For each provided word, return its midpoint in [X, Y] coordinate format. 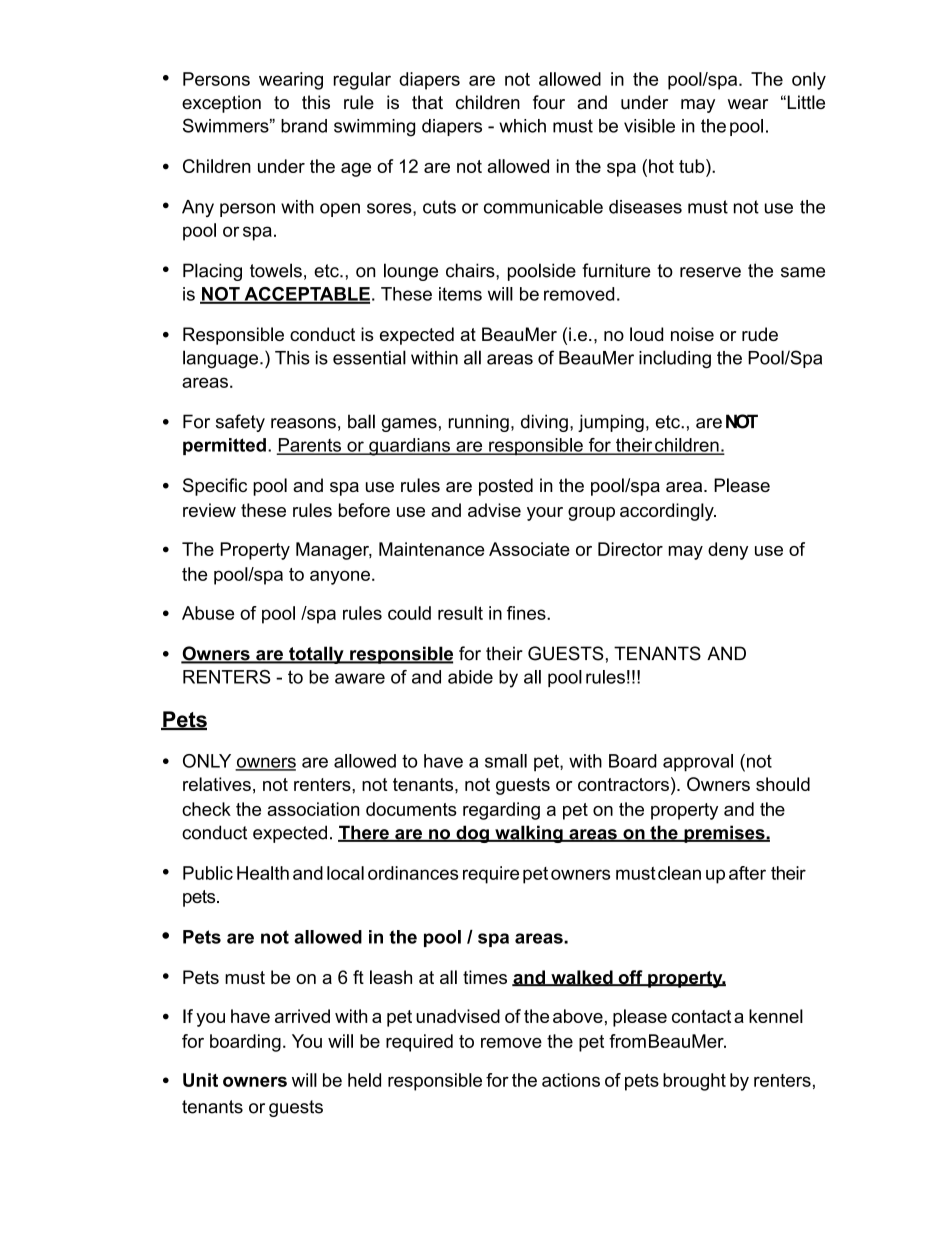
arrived [302, 1016]
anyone [340, 577]
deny [728, 551]
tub [693, 166]
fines [527, 613]
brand [304, 126]
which [522, 126]
